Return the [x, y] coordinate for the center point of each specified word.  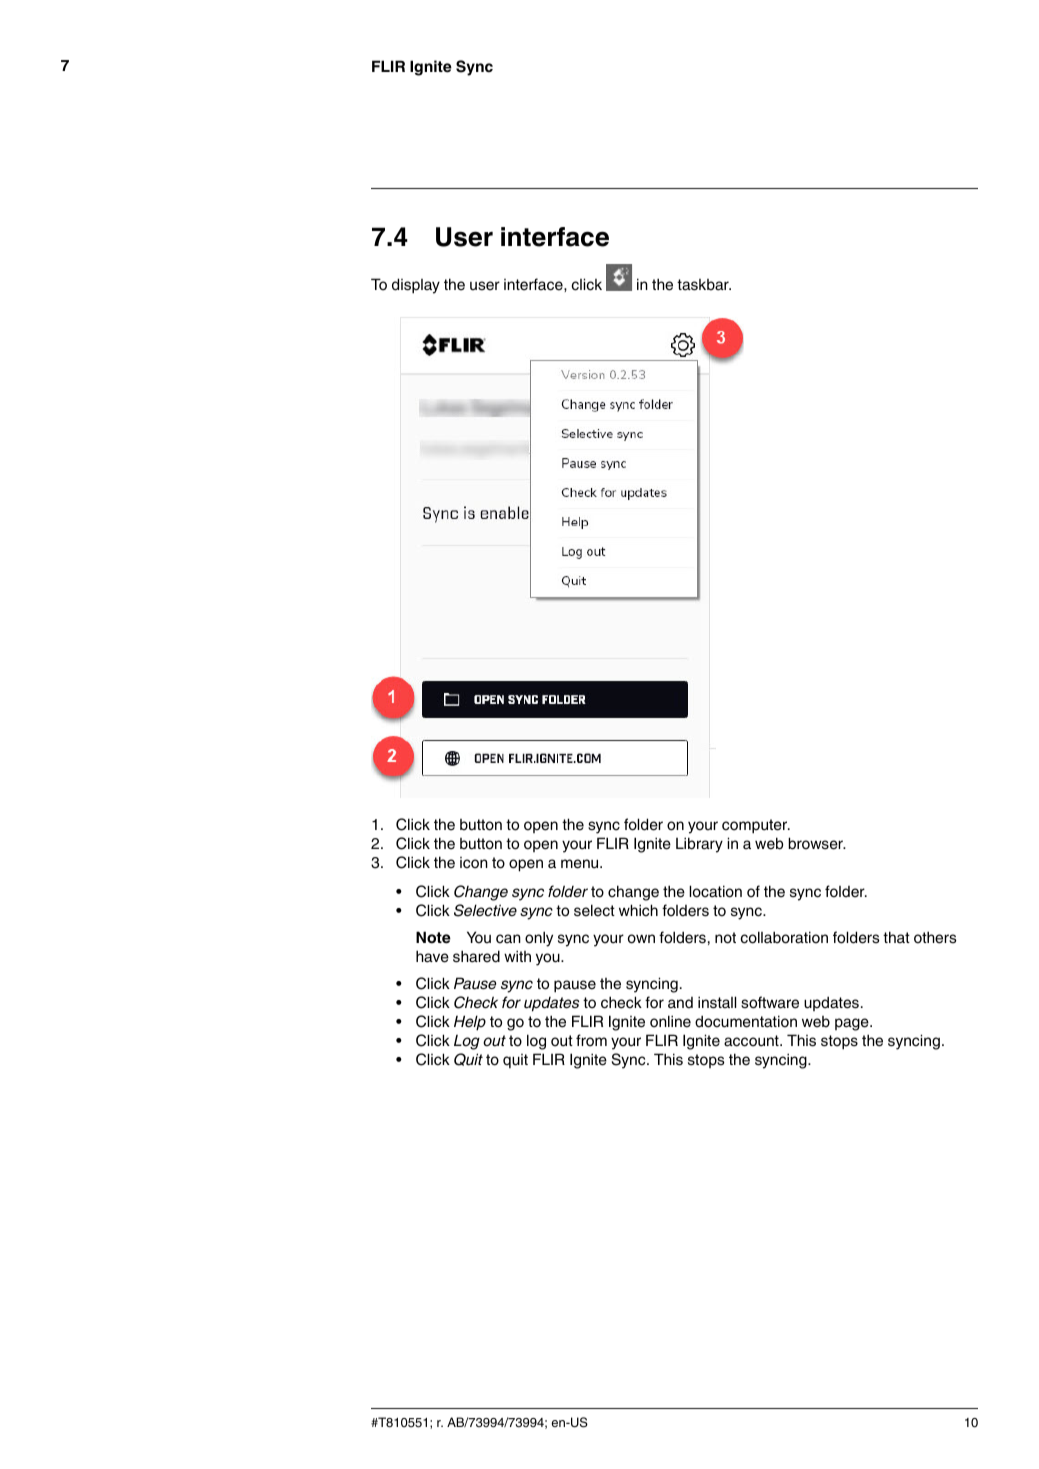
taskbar [704, 285]
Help [470, 1023]
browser [816, 843]
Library [699, 845]
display [416, 286]
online [670, 1021]
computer [756, 826]
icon [474, 863]
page [853, 1024]
